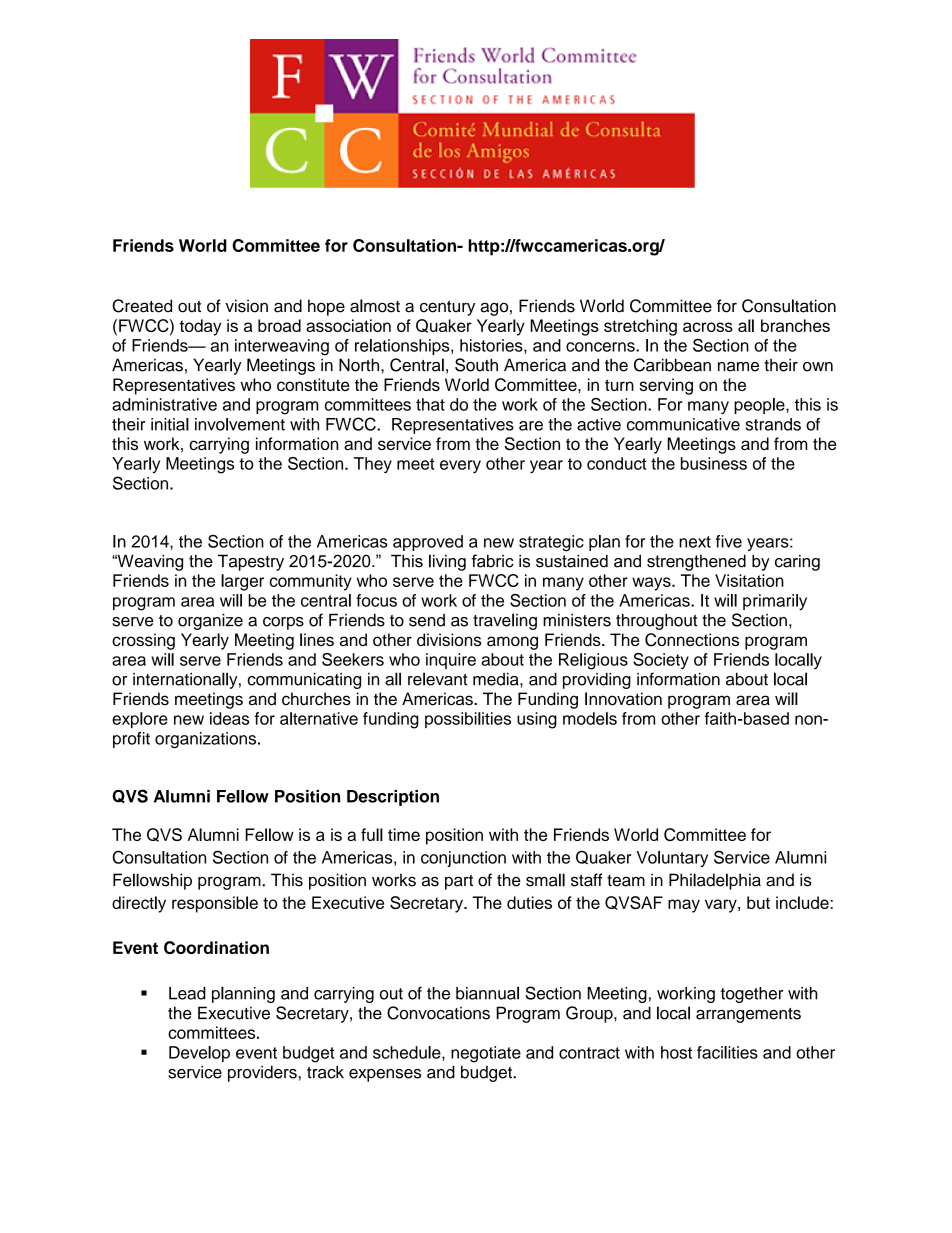  What do you see at coordinates (486, 1054) in the screenshot?
I see `negotiate` at bounding box center [486, 1054].
